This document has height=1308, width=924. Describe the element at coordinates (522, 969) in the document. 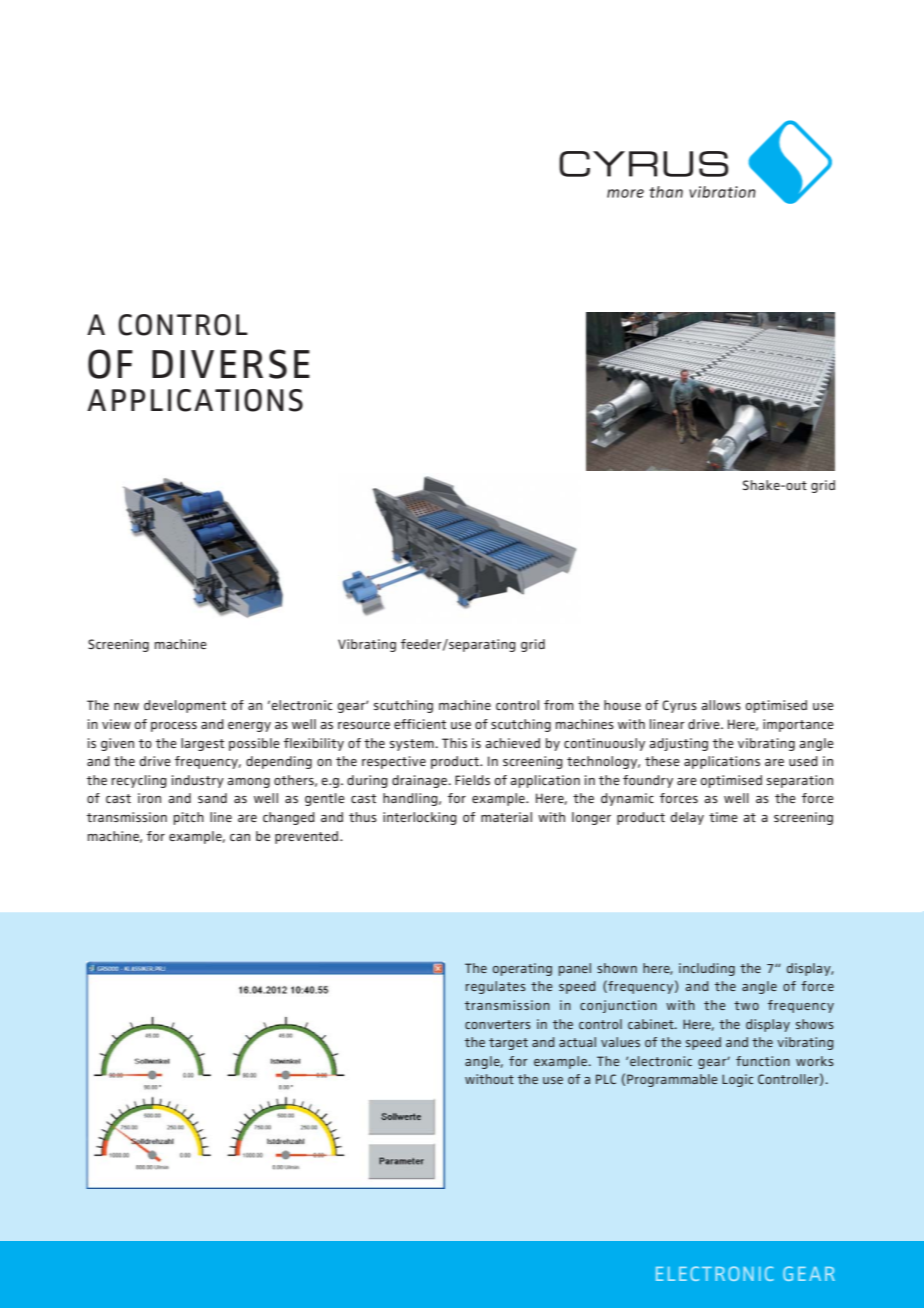

I see `operating` at that location.
